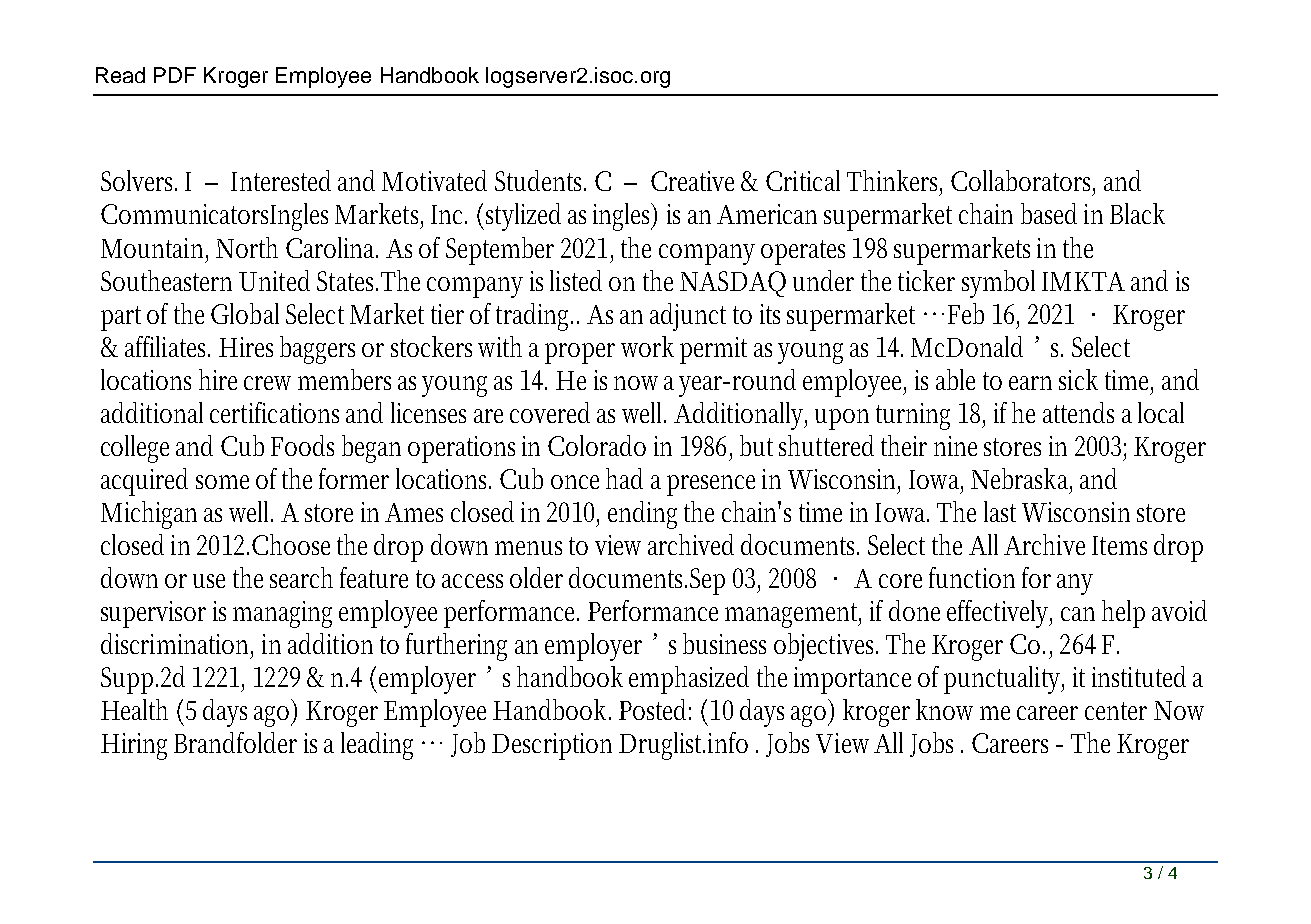 The height and width of the document is (924, 1311). Describe the element at coordinates (793, 615) in the document. I see `management` at that location.
